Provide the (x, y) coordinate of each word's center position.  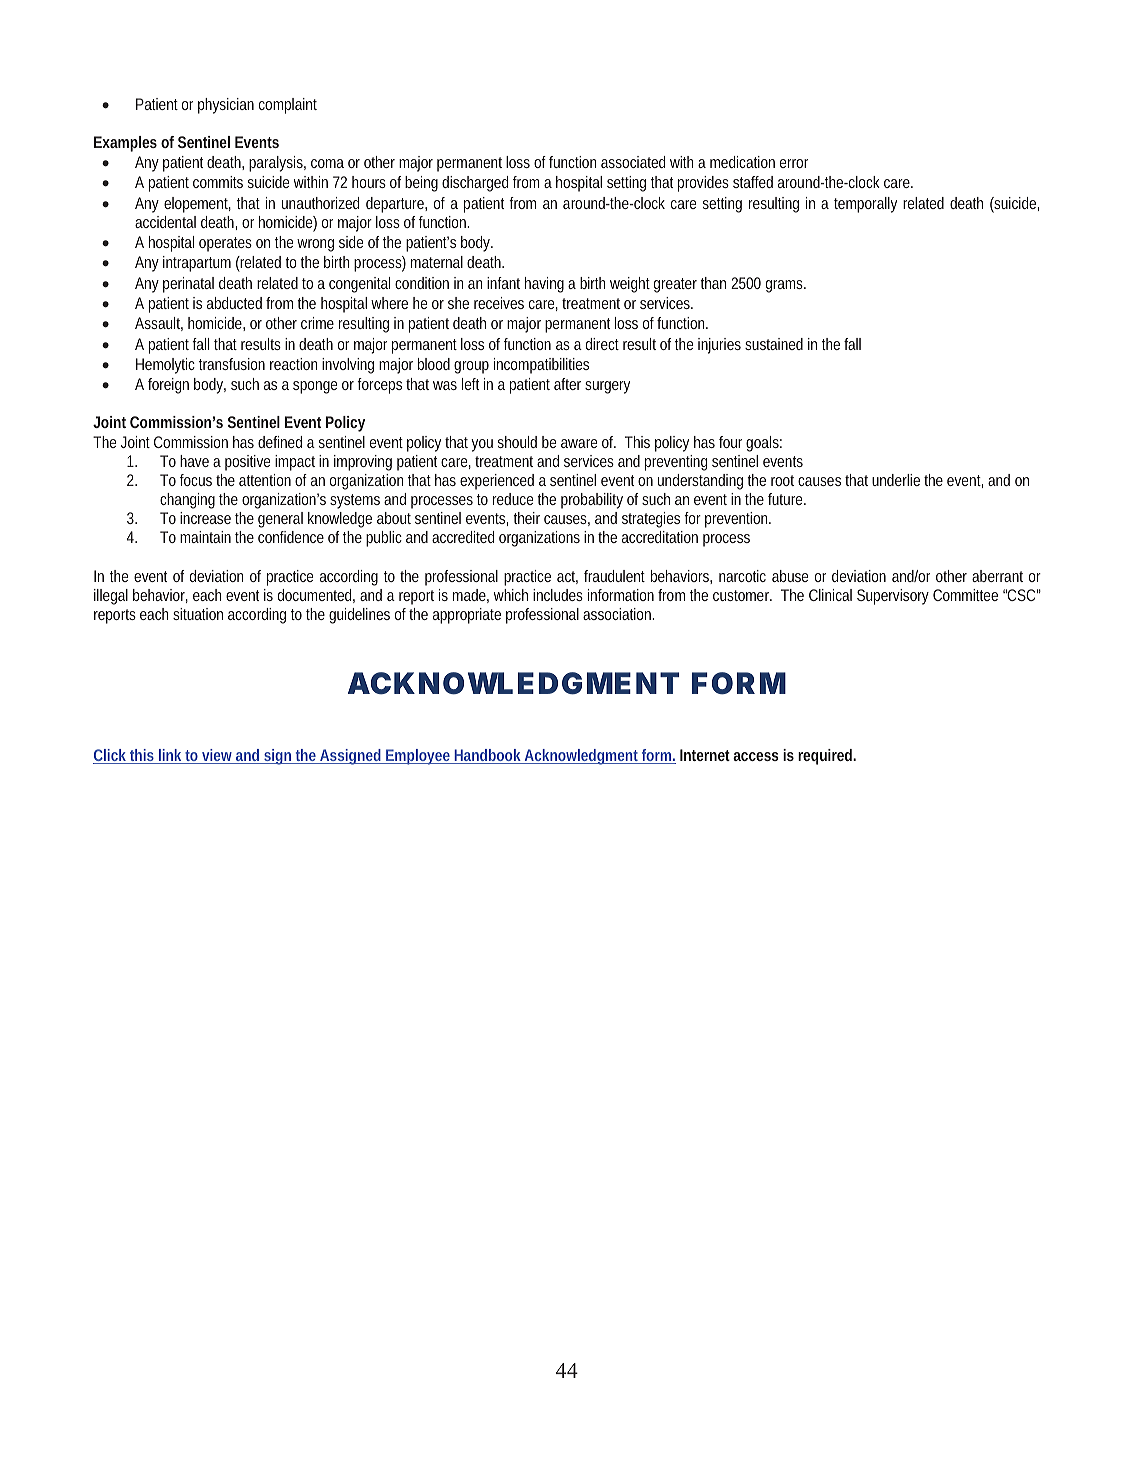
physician (226, 106)
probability (592, 501)
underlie (896, 480)
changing (187, 501)
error (794, 163)
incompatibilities (541, 366)
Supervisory (893, 597)
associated (633, 162)
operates (225, 244)
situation (198, 614)
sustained (774, 344)
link (171, 756)
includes (558, 595)
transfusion (232, 364)
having (544, 285)
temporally (865, 205)
